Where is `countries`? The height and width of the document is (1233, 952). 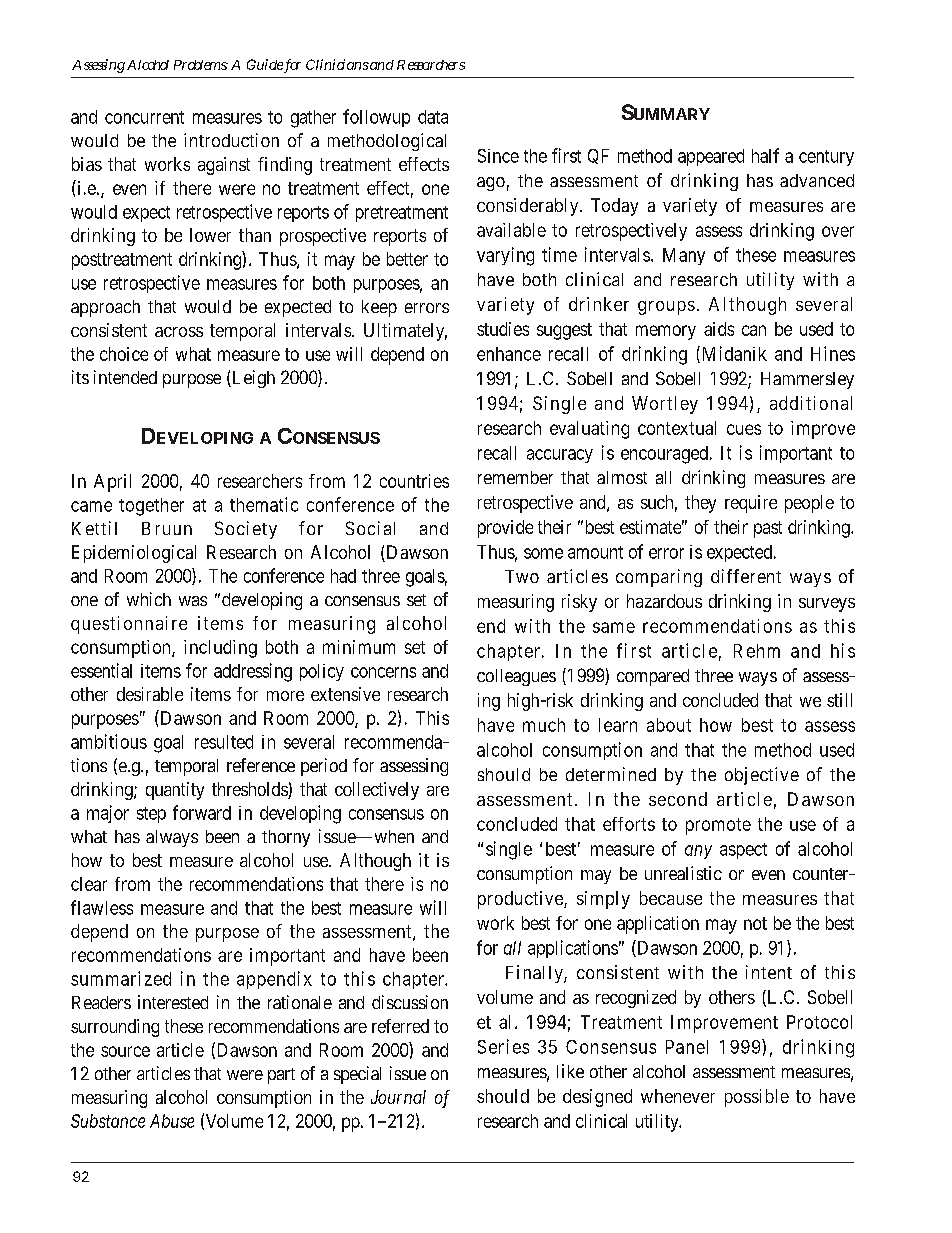 countries is located at coordinates (414, 481).
